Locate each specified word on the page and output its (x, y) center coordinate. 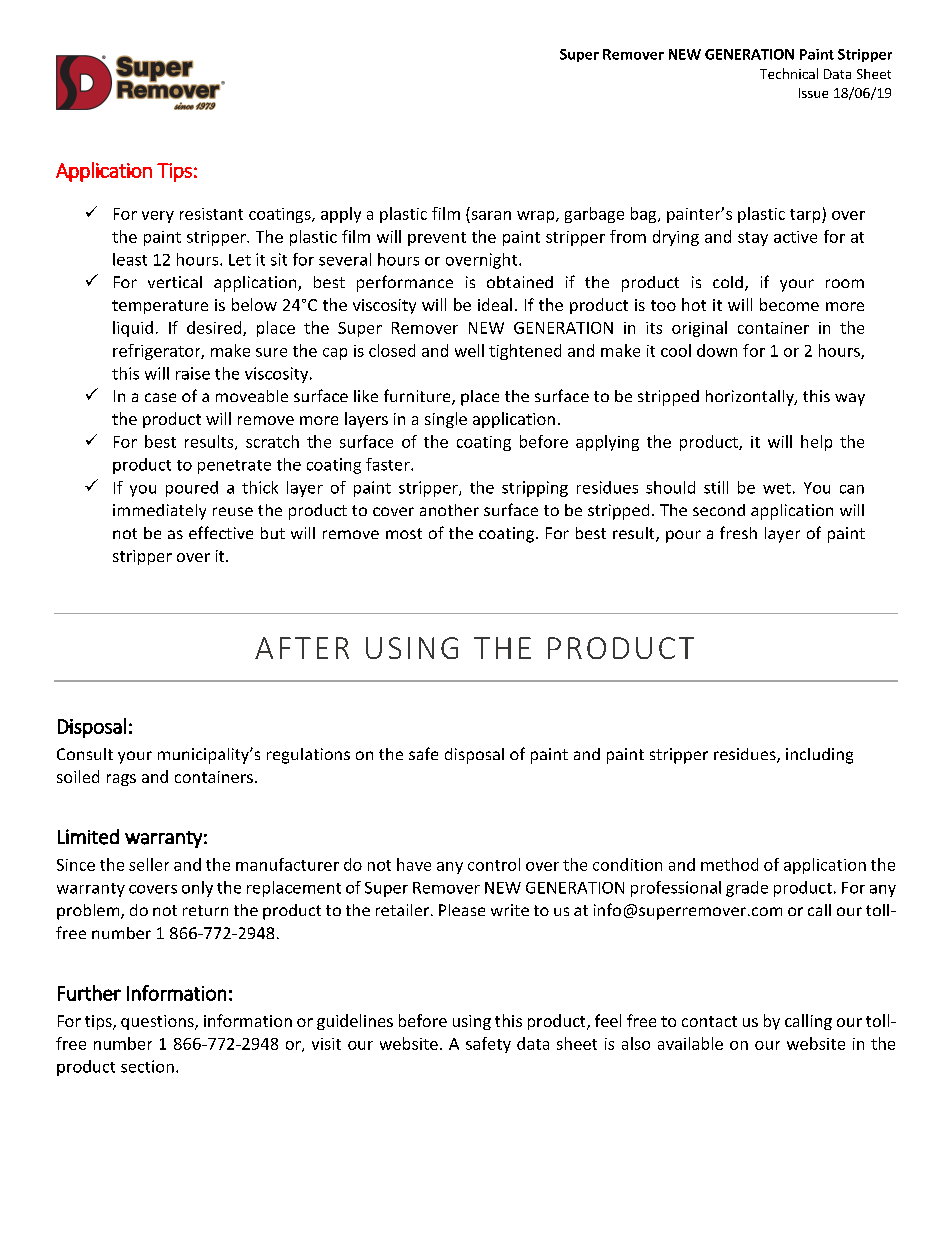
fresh (738, 532)
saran (491, 215)
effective (221, 532)
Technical (789, 73)
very (158, 217)
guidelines (355, 1022)
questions (158, 1022)
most (404, 533)
